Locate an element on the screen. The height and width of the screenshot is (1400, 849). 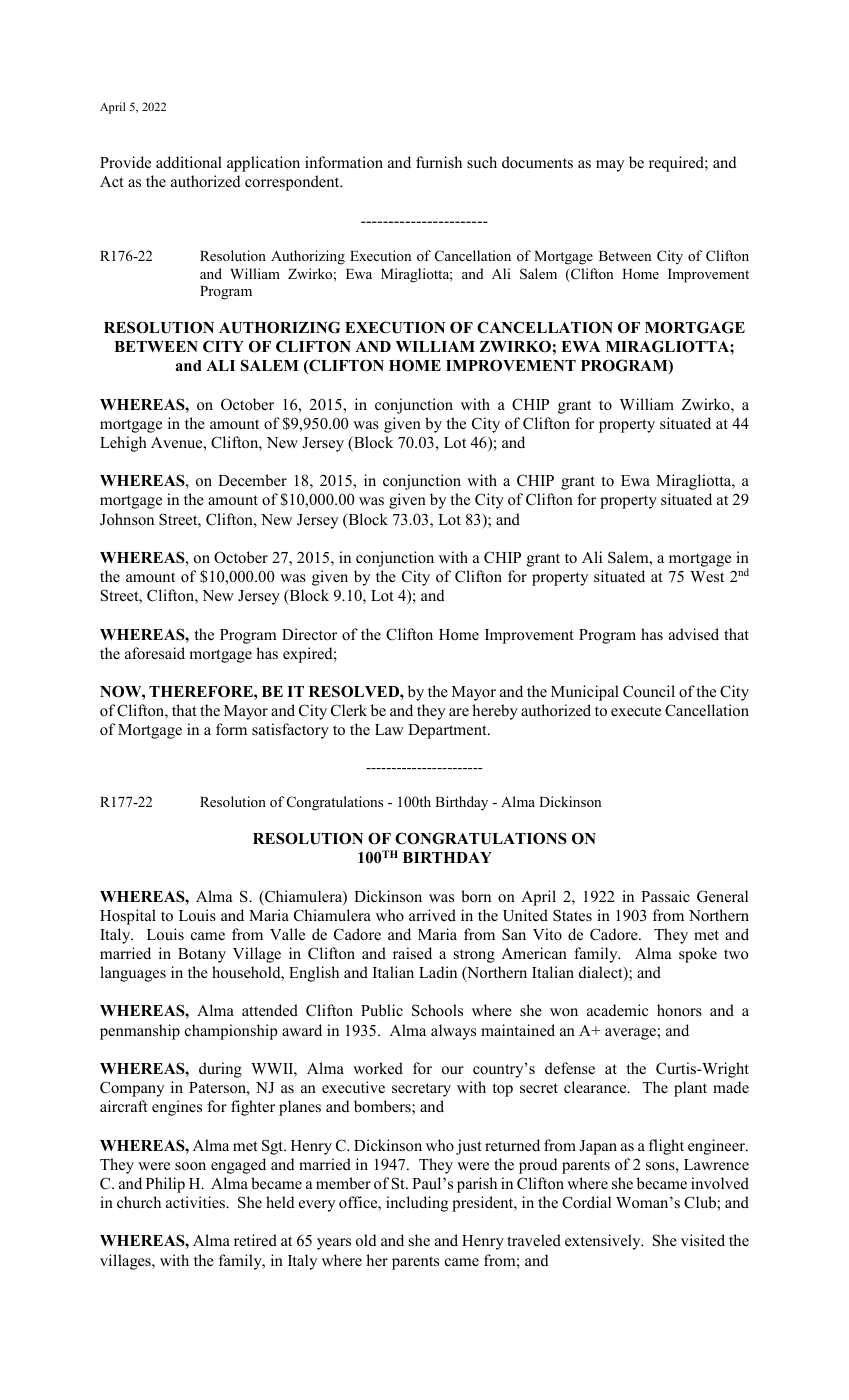
furnish is located at coordinates (439, 162).
